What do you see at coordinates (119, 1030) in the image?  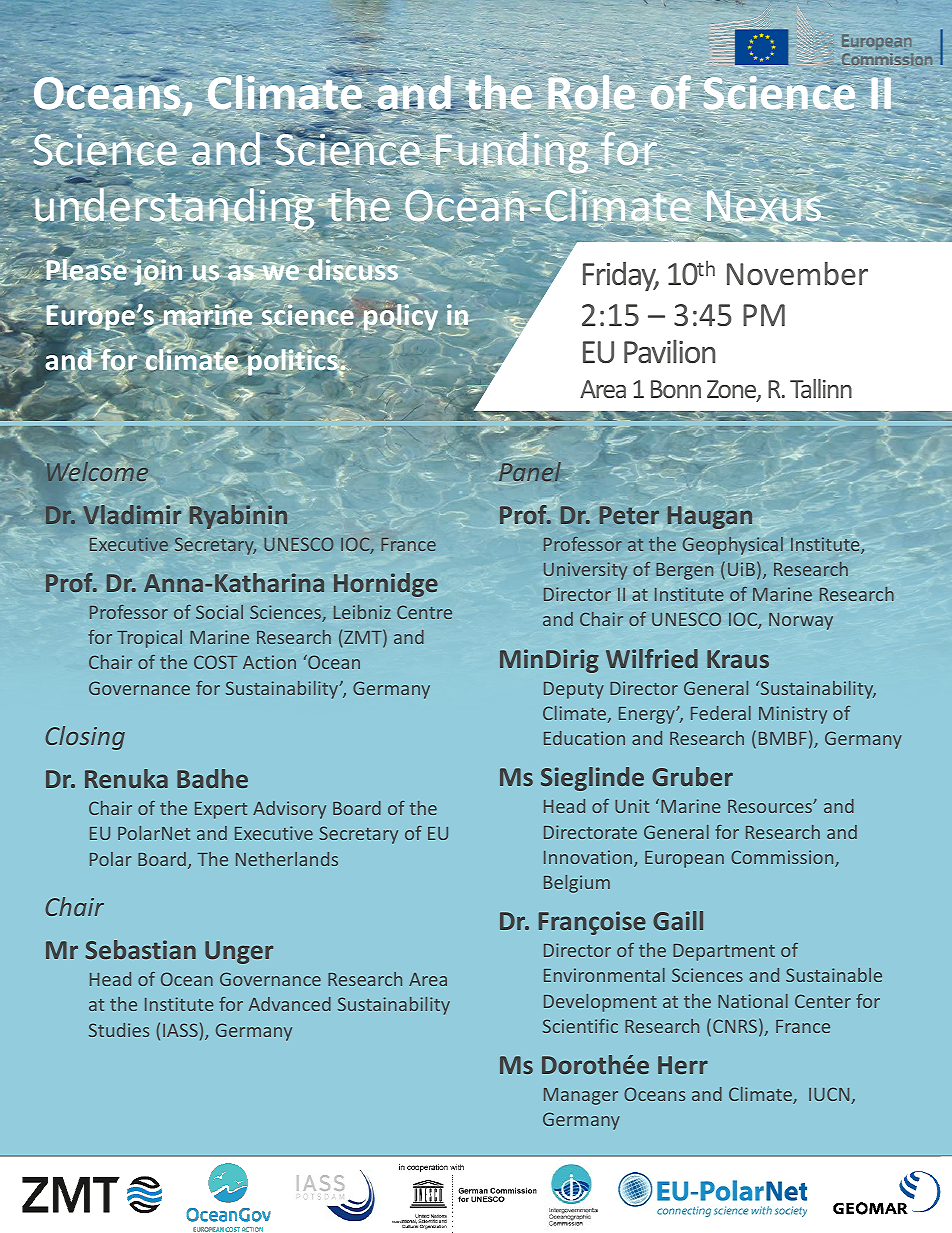 I see `Studies` at bounding box center [119, 1030].
